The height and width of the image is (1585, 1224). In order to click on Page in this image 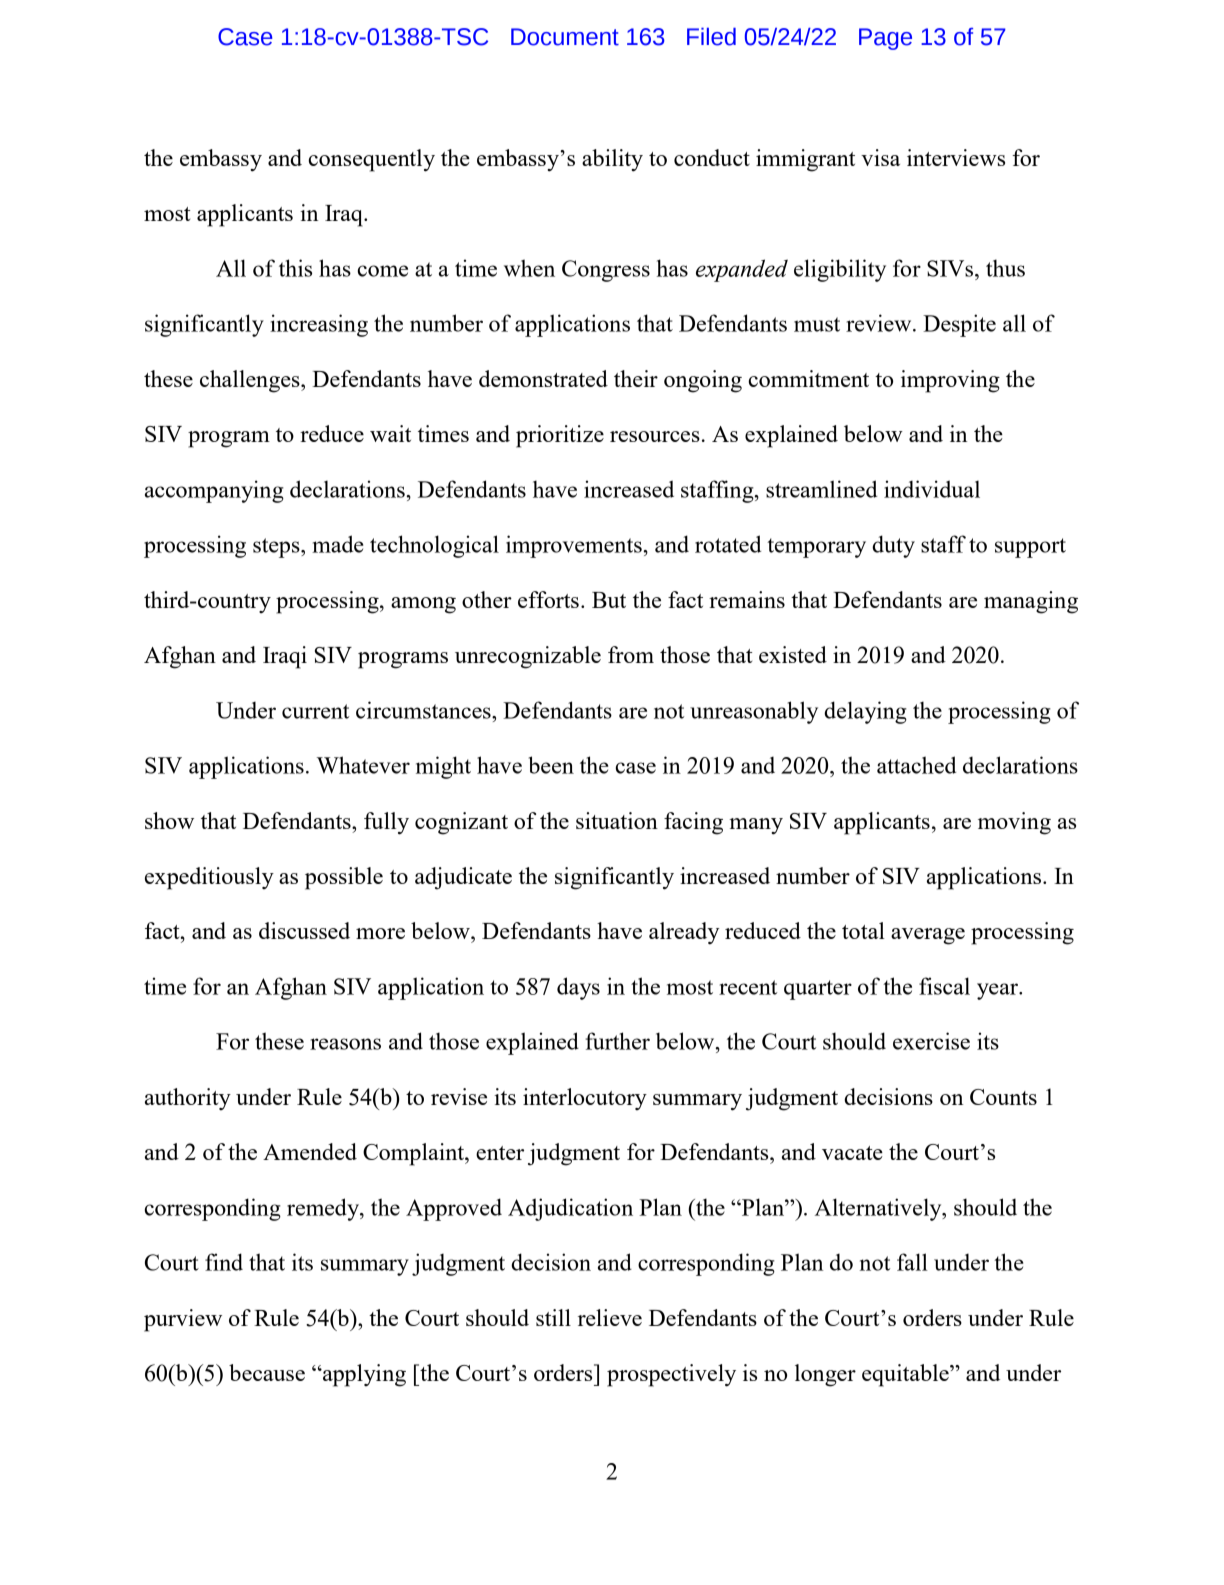, I will do `click(885, 39)`.
